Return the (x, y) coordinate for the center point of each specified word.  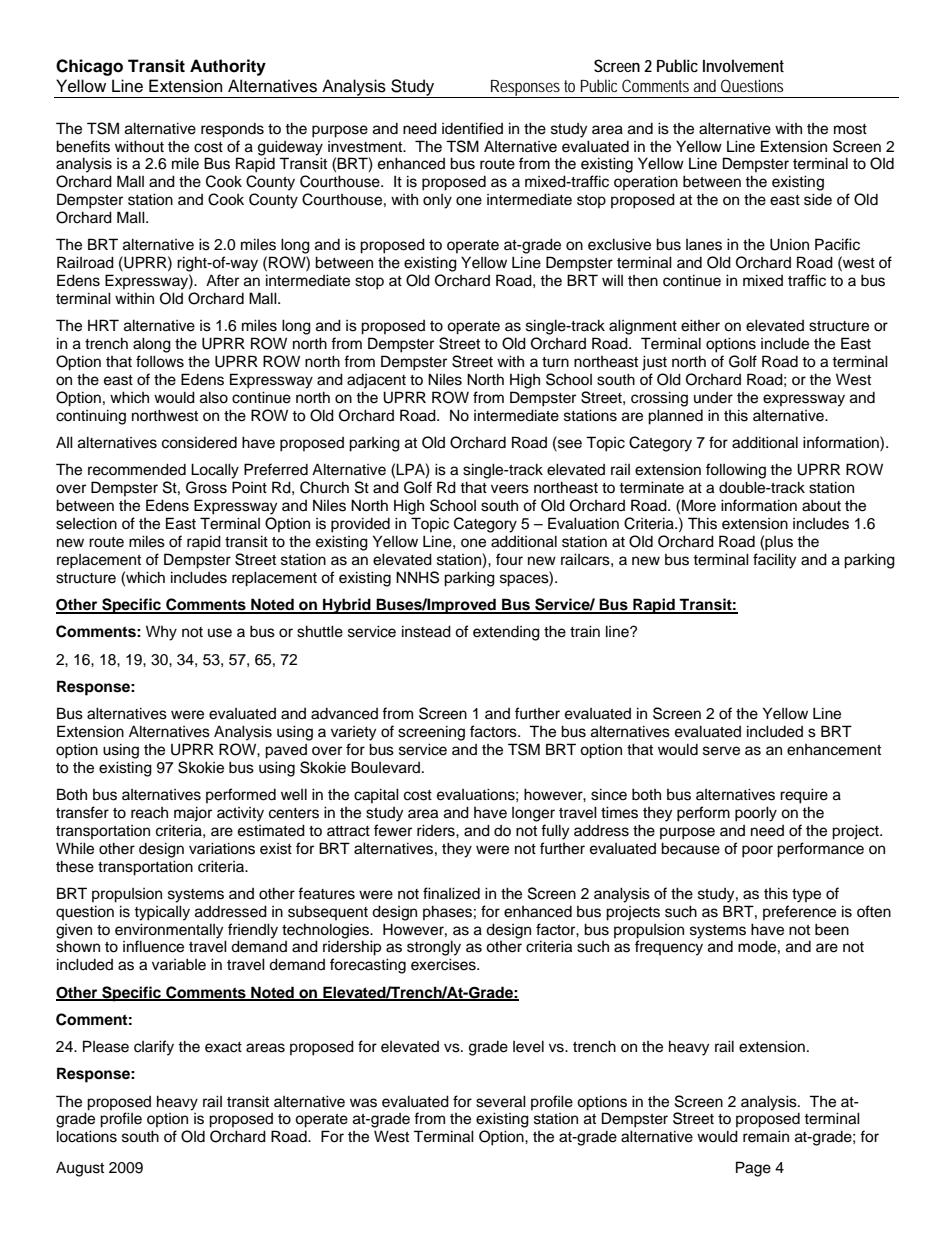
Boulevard (387, 767)
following (736, 471)
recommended (137, 469)
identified (472, 128)
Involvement (743, 65)
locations (87, 1136)
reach (149, 813)
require (804, 796)
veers (510, 489)
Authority (228, 67)
